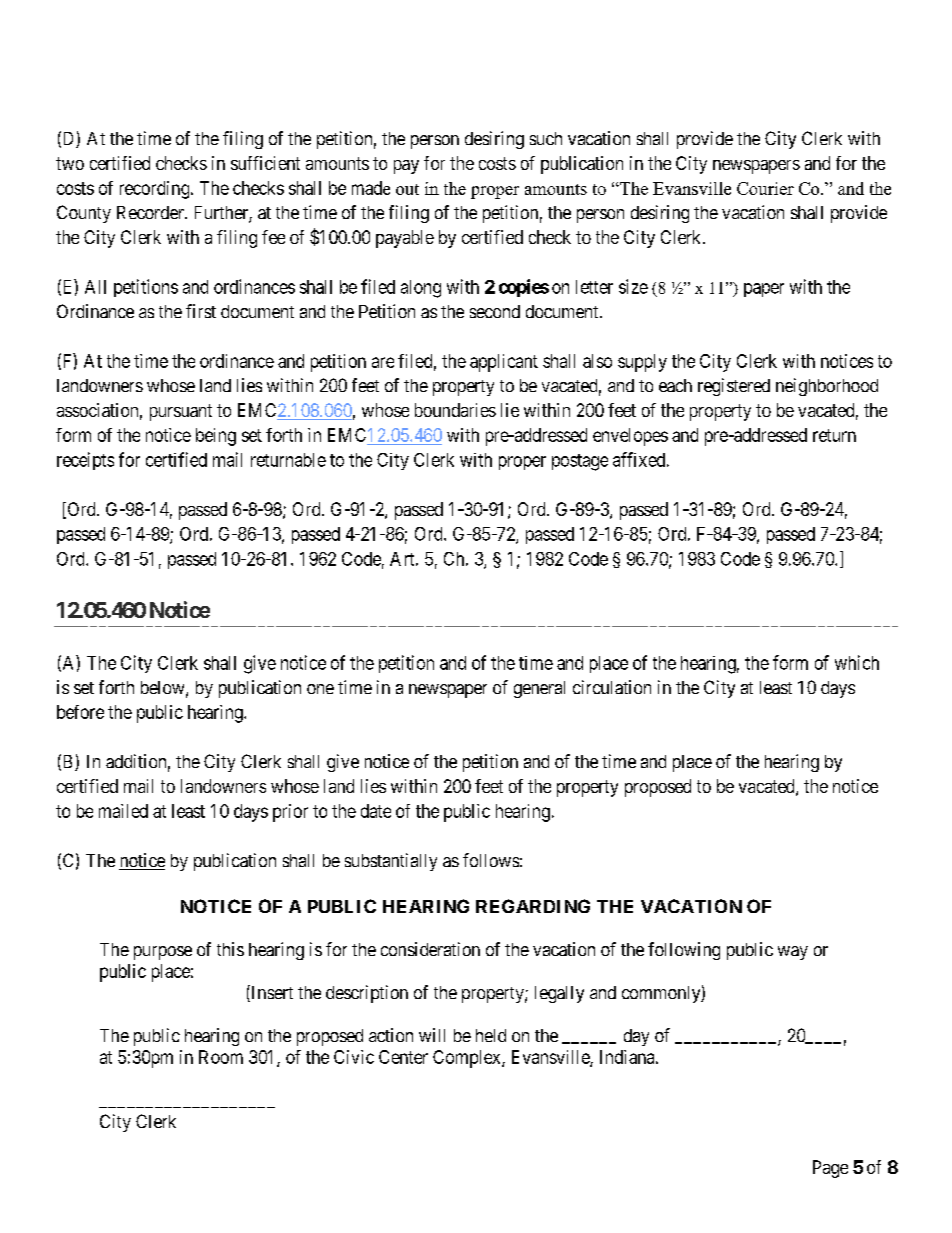 The width and height of the image is (952, 1233). What do you see at coordinates (734, 387) in the image?
I see `registered` at bounding box center [734, 387].
